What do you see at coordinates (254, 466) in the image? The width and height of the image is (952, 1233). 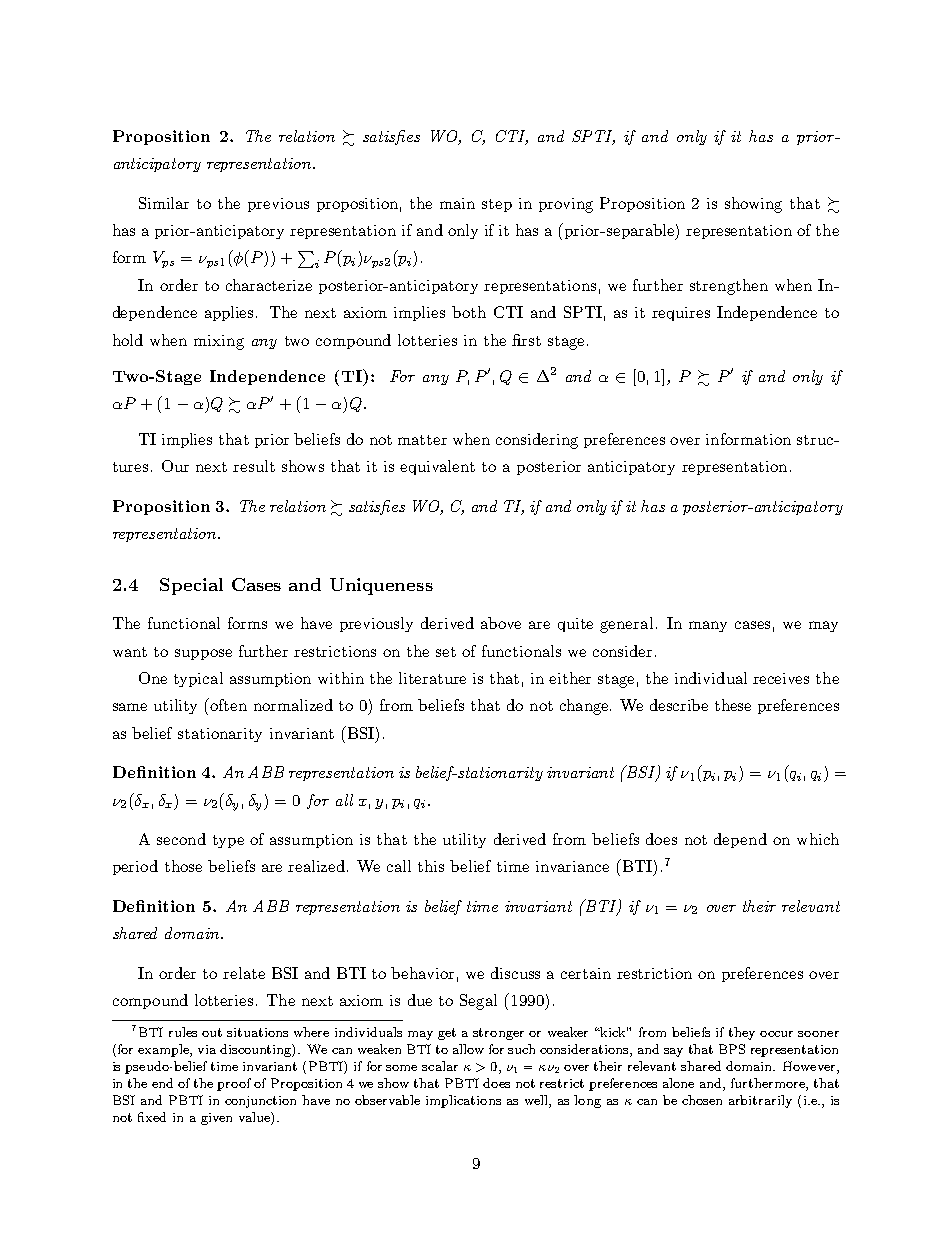 I see `result` at bounding box center [254, 466].
